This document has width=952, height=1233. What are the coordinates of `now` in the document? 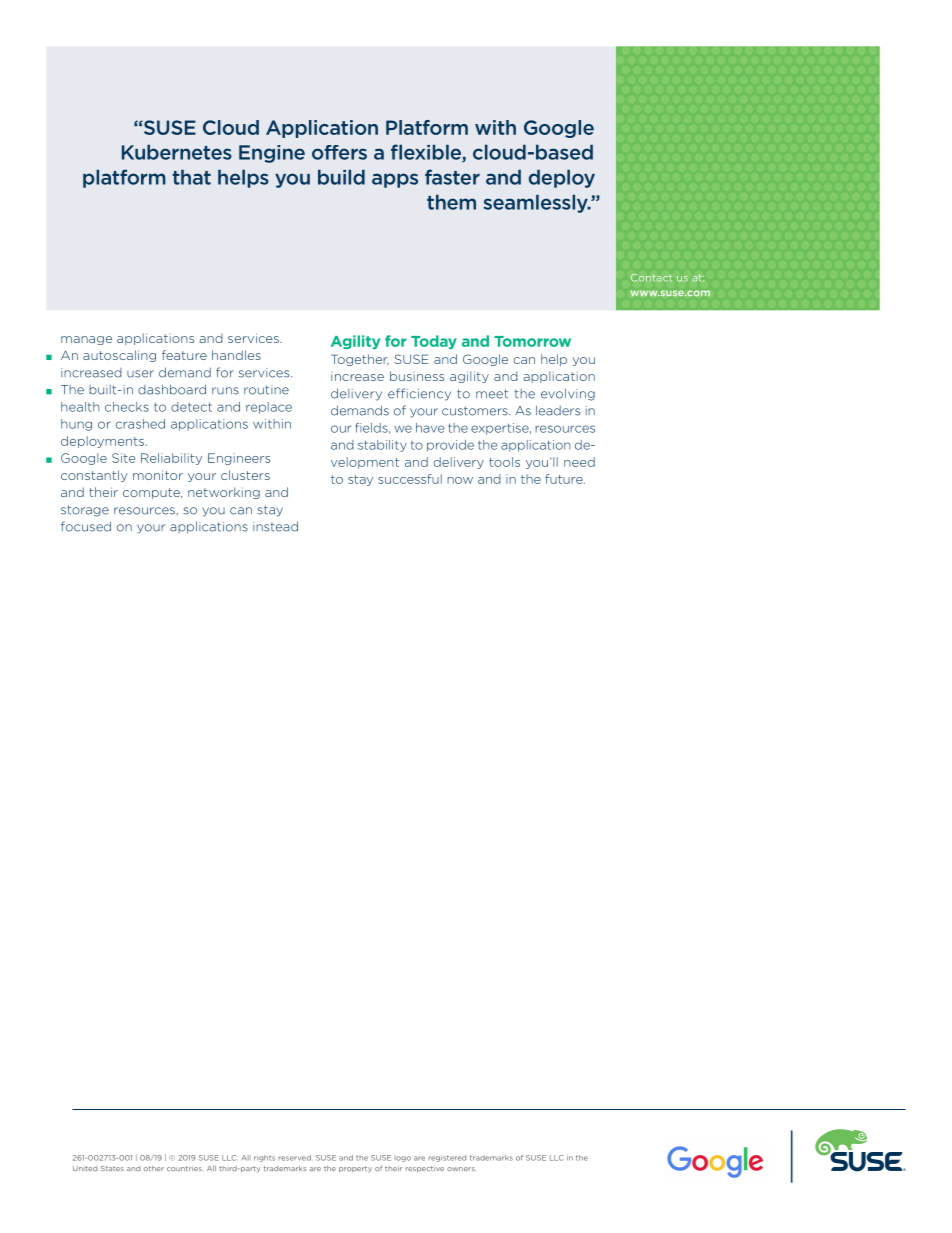 It's located at (460, 480).
